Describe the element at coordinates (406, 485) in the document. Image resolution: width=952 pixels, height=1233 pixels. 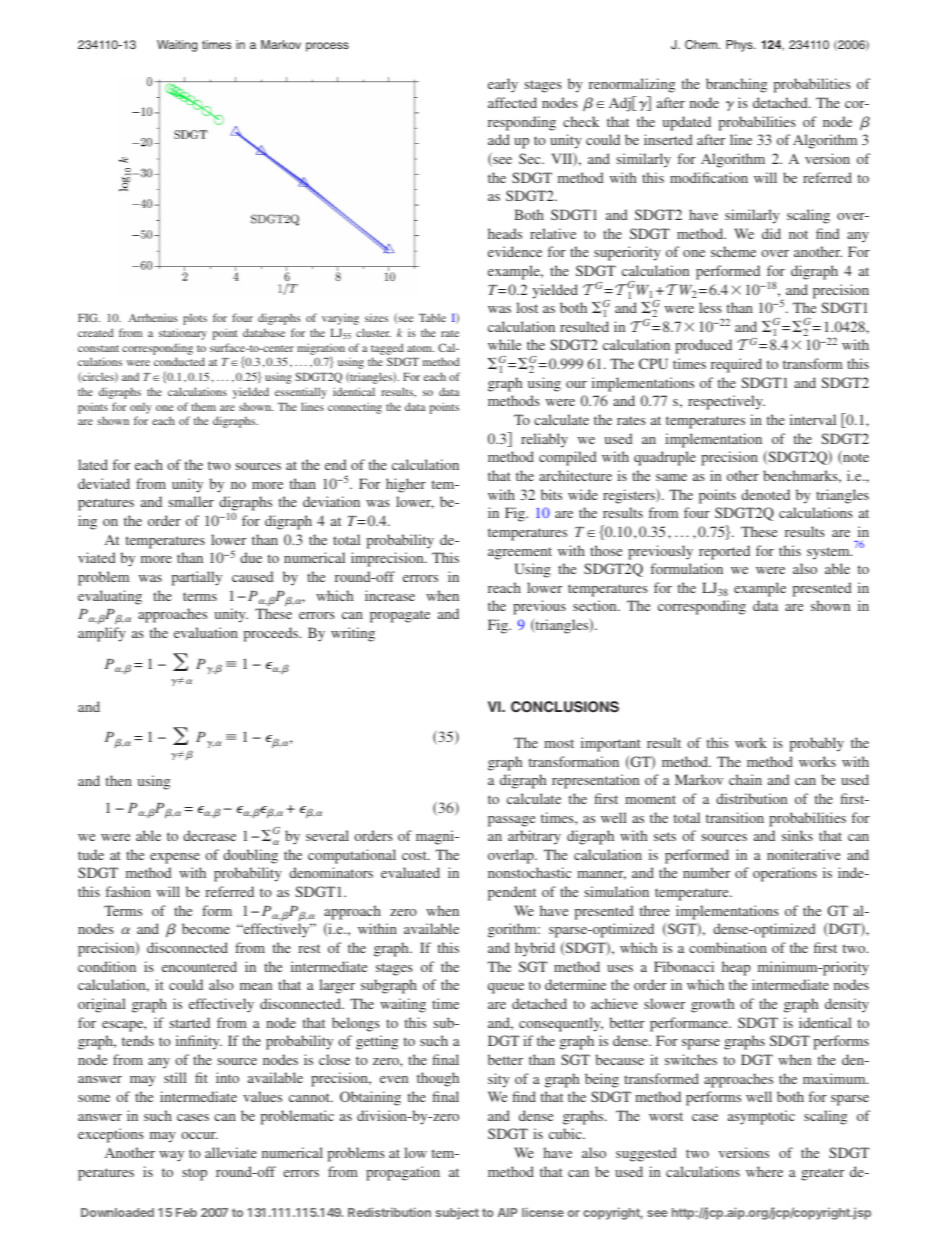
I see `higher` at that location.
